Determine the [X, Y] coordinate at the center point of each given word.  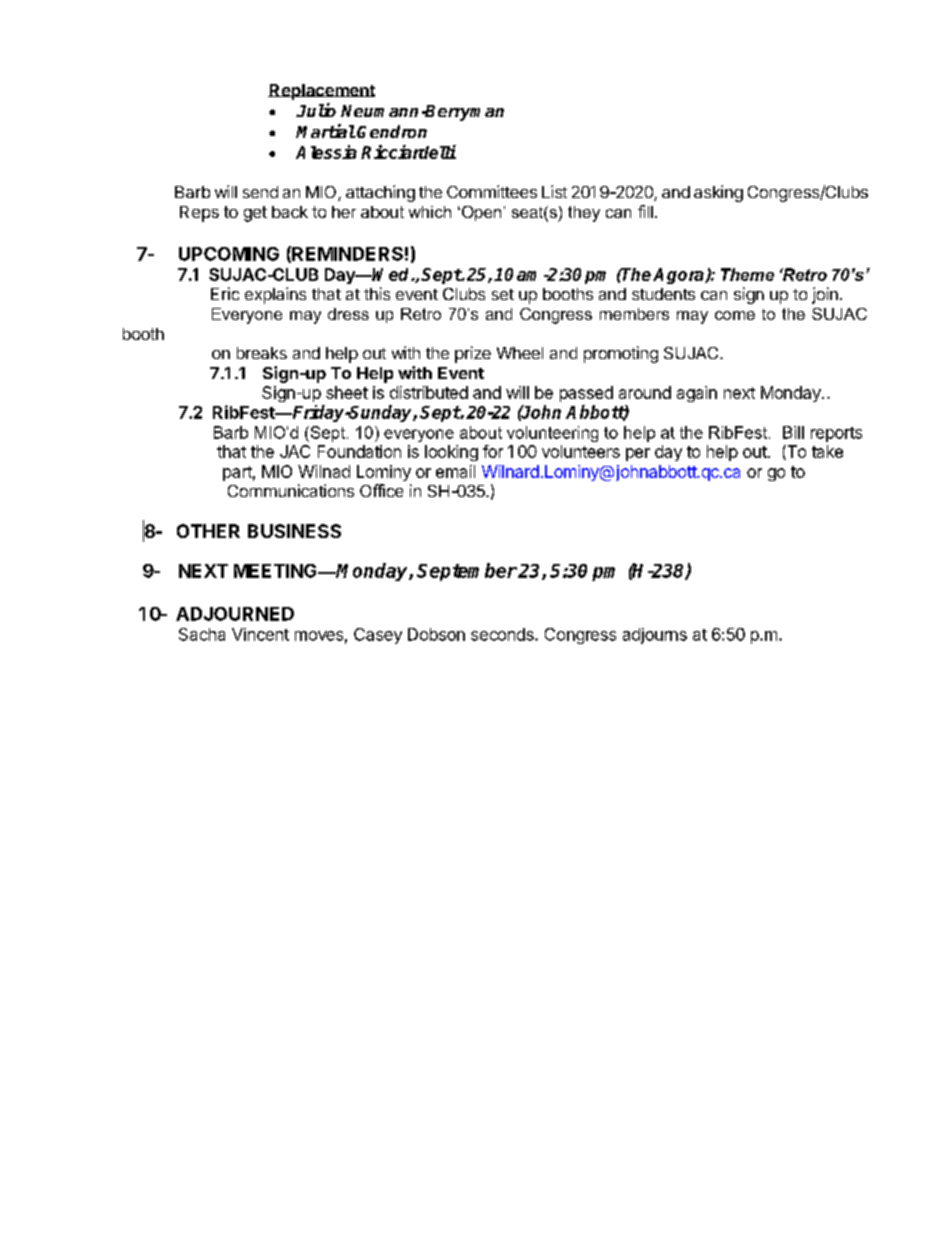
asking [718, 193]
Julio [316, 110]
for [493, 451]
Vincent [260, 634]
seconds [503, 634]
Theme [747, 274]
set [503, 294]
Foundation [359, 451]
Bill [793, 432]
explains [275, 295]
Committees [492, 191]
